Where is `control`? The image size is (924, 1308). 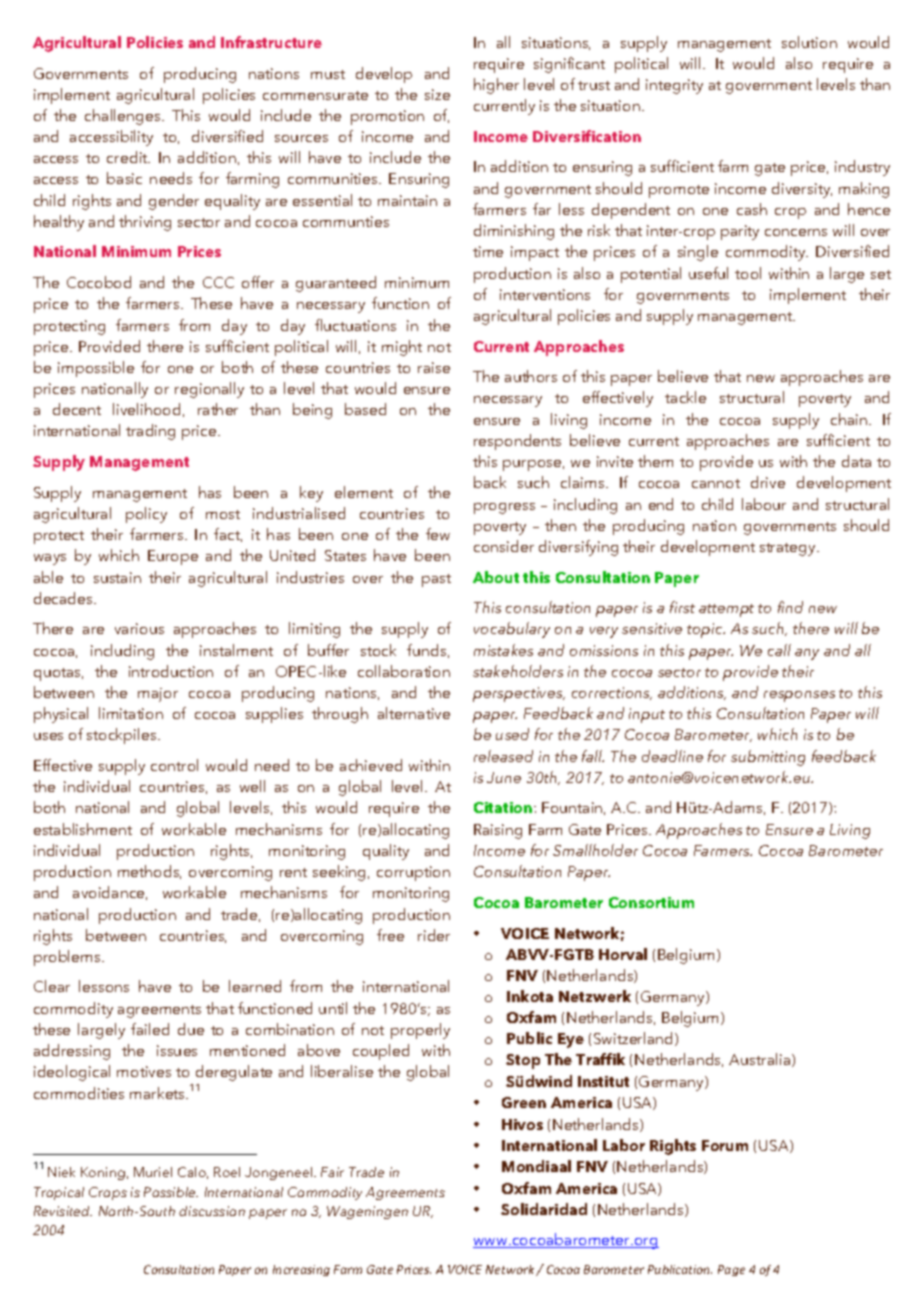
control is located at coordinates (174, 765).
